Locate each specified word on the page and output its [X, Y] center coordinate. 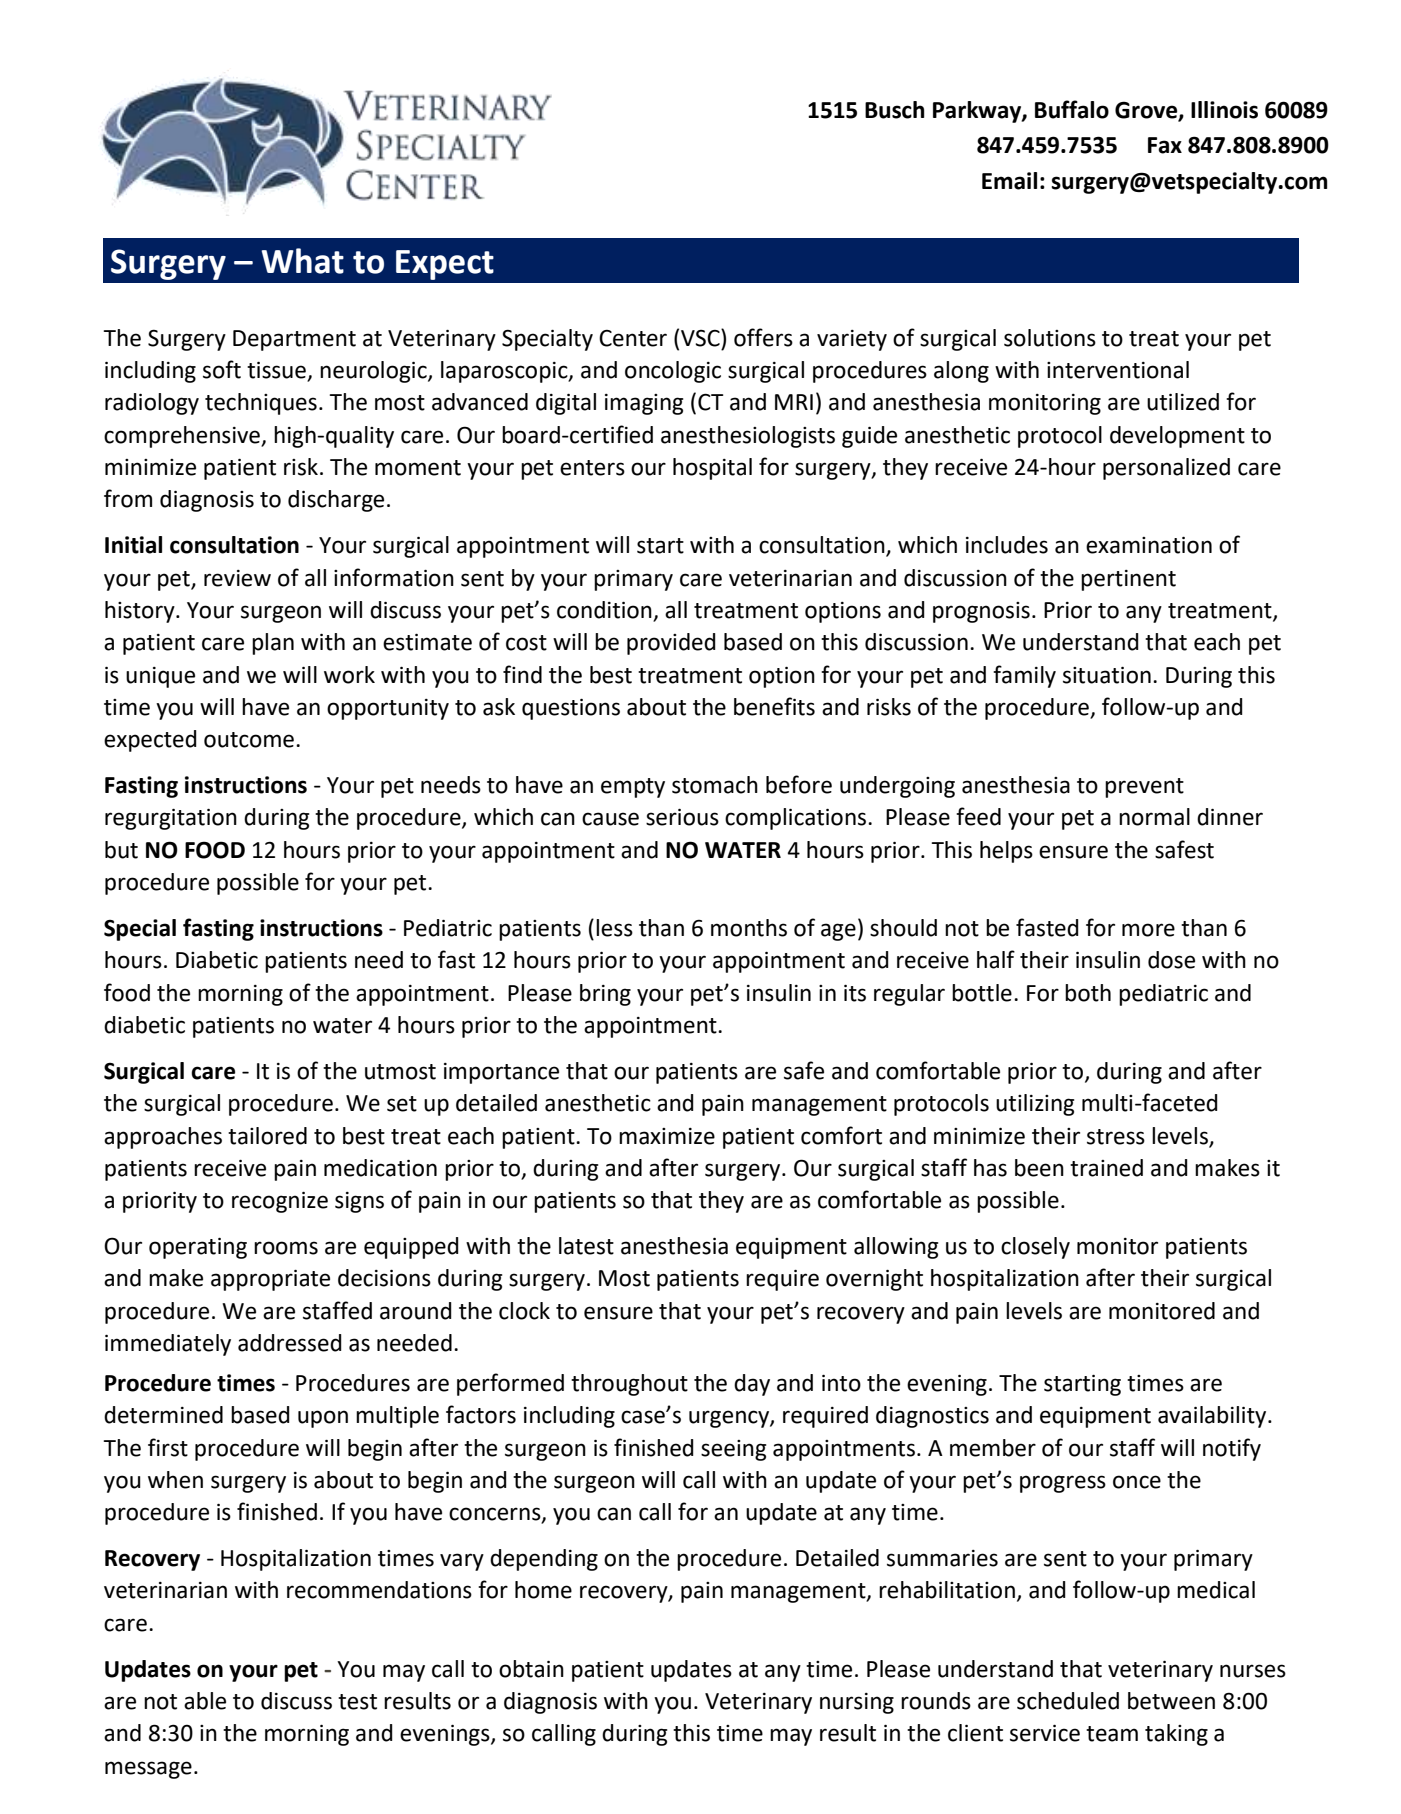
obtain [531, 1669]
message [148, 1770]
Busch [894, 110]
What [302, 261]
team [1112, 1734]
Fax [1165, 145]
